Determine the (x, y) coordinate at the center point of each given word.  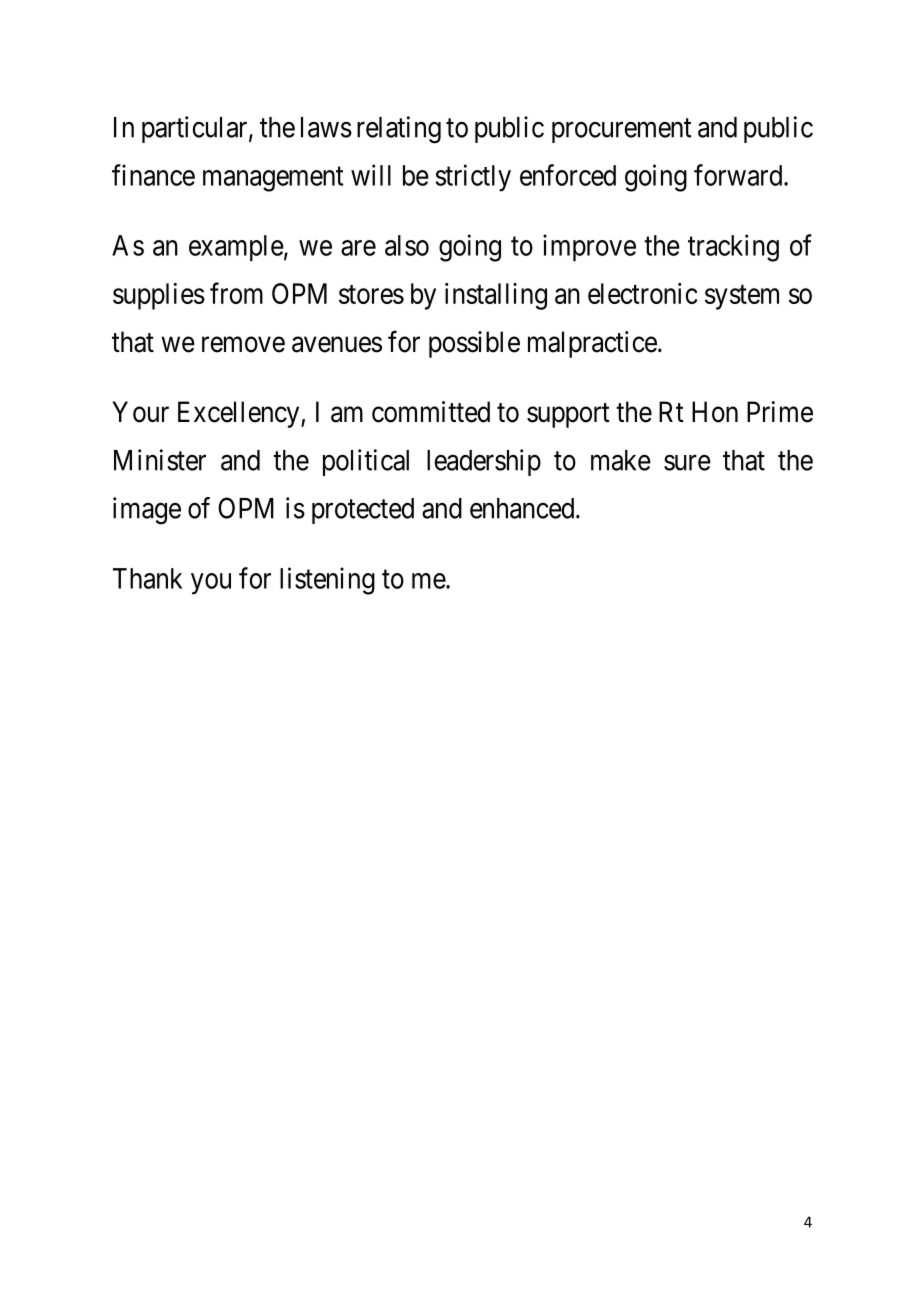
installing (496, 296)
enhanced (523, 508)
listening (327, 581)
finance (153, 175)
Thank (147, 578)
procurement (622, 131)
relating (399, 130)
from (236, 293)
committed (431, 412)
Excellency (240, 414)
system (742, 297)
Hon (715, 412)
